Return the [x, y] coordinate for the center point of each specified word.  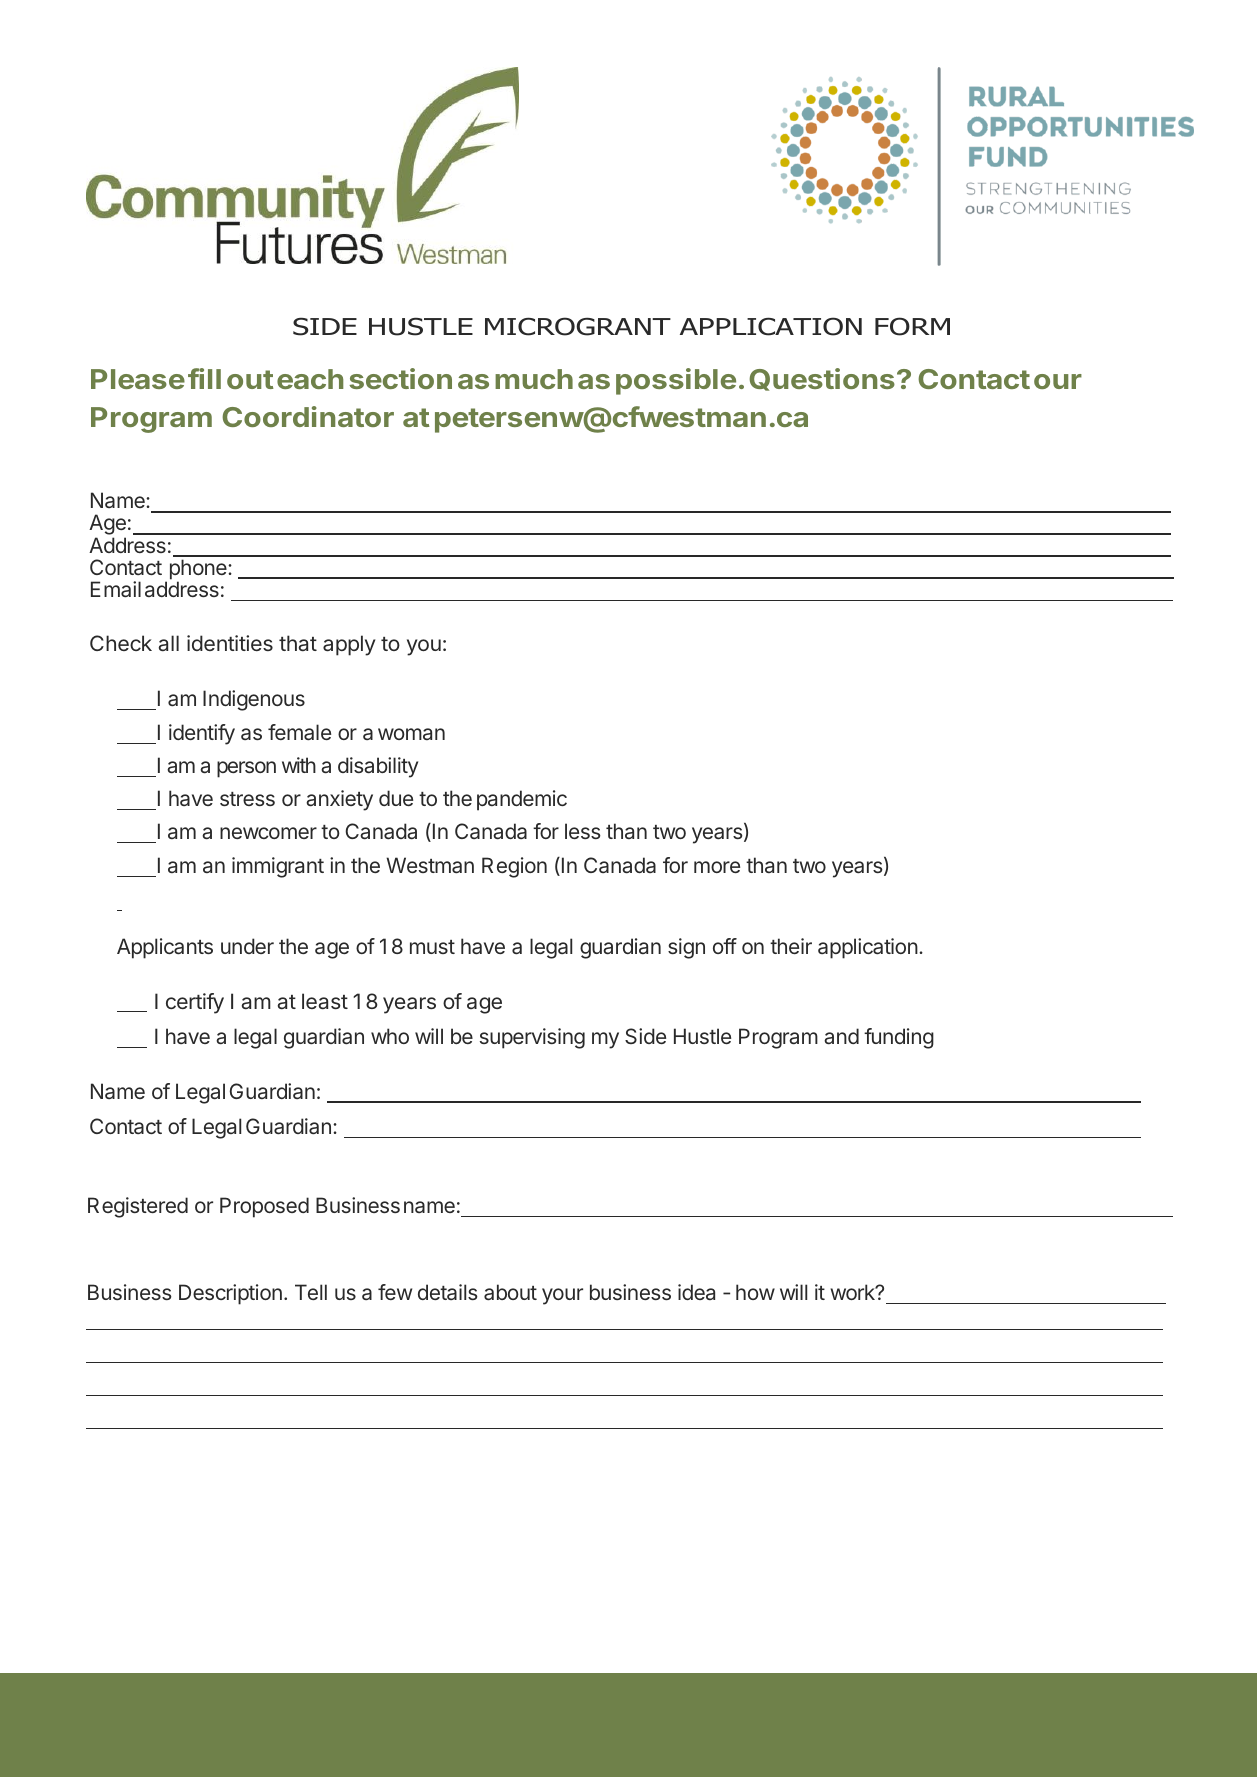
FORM [912, 326]
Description [230, 1294]
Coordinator [308, 416]
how [755, 1292]
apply [349, 645]
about [510, 1292]
